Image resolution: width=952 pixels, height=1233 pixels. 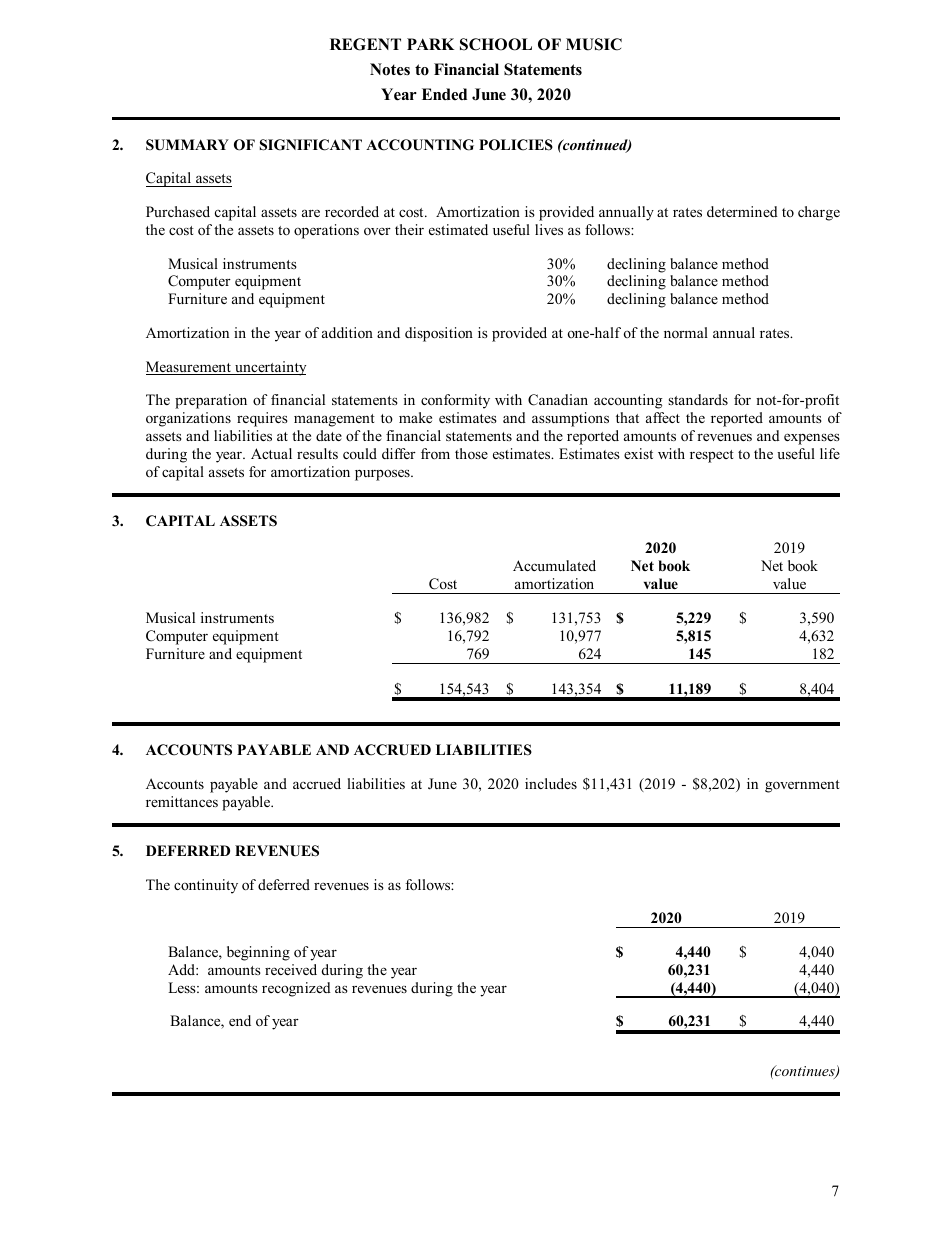 What do you see at coordinates (296, 989) in the document?
I see `recognized` at bounding box center [296, 989].
